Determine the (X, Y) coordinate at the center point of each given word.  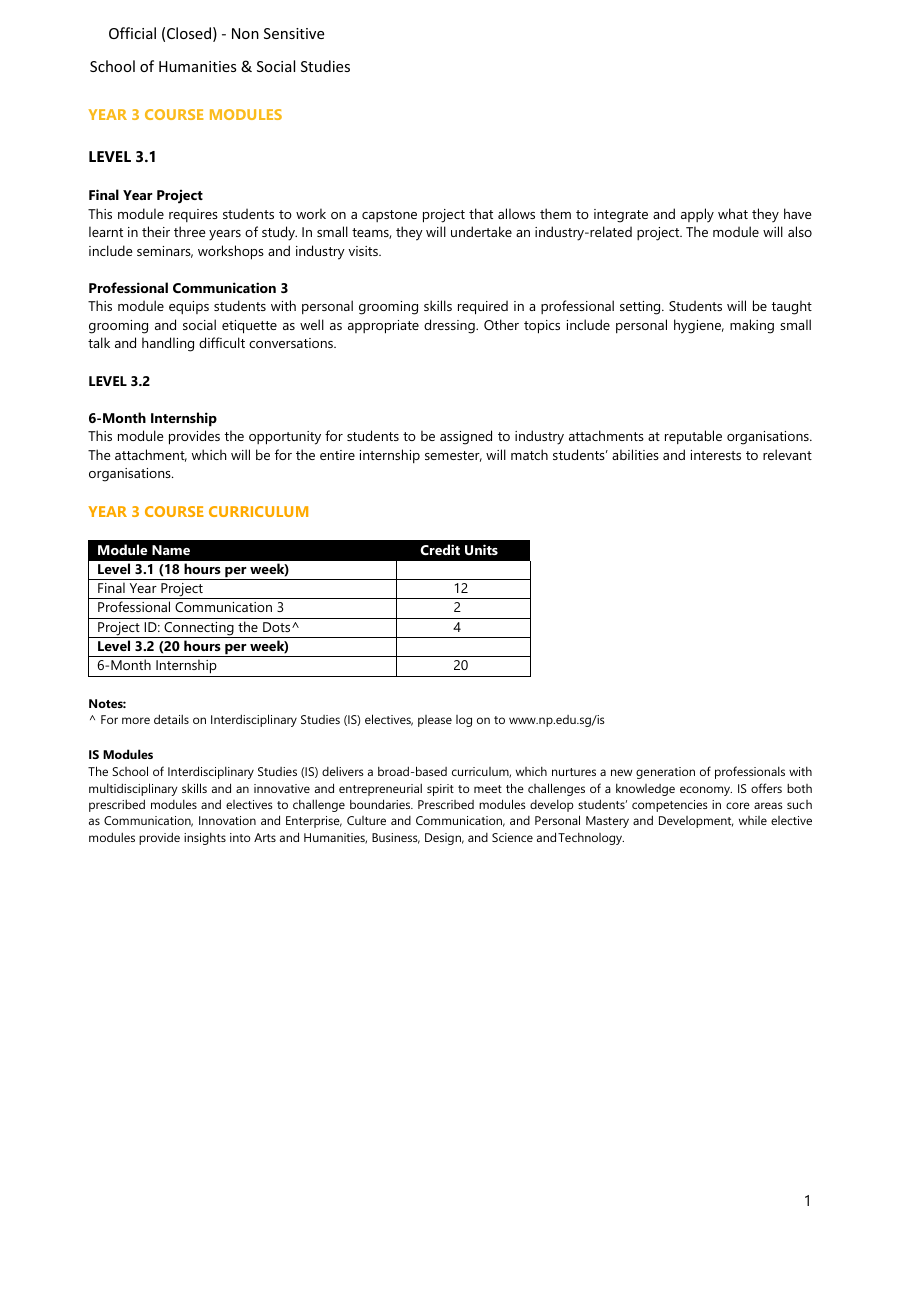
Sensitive (294, 33)
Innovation (227, 820)
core (738, 805)
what (733, 213)
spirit (440, 790)
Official (132, 33)
